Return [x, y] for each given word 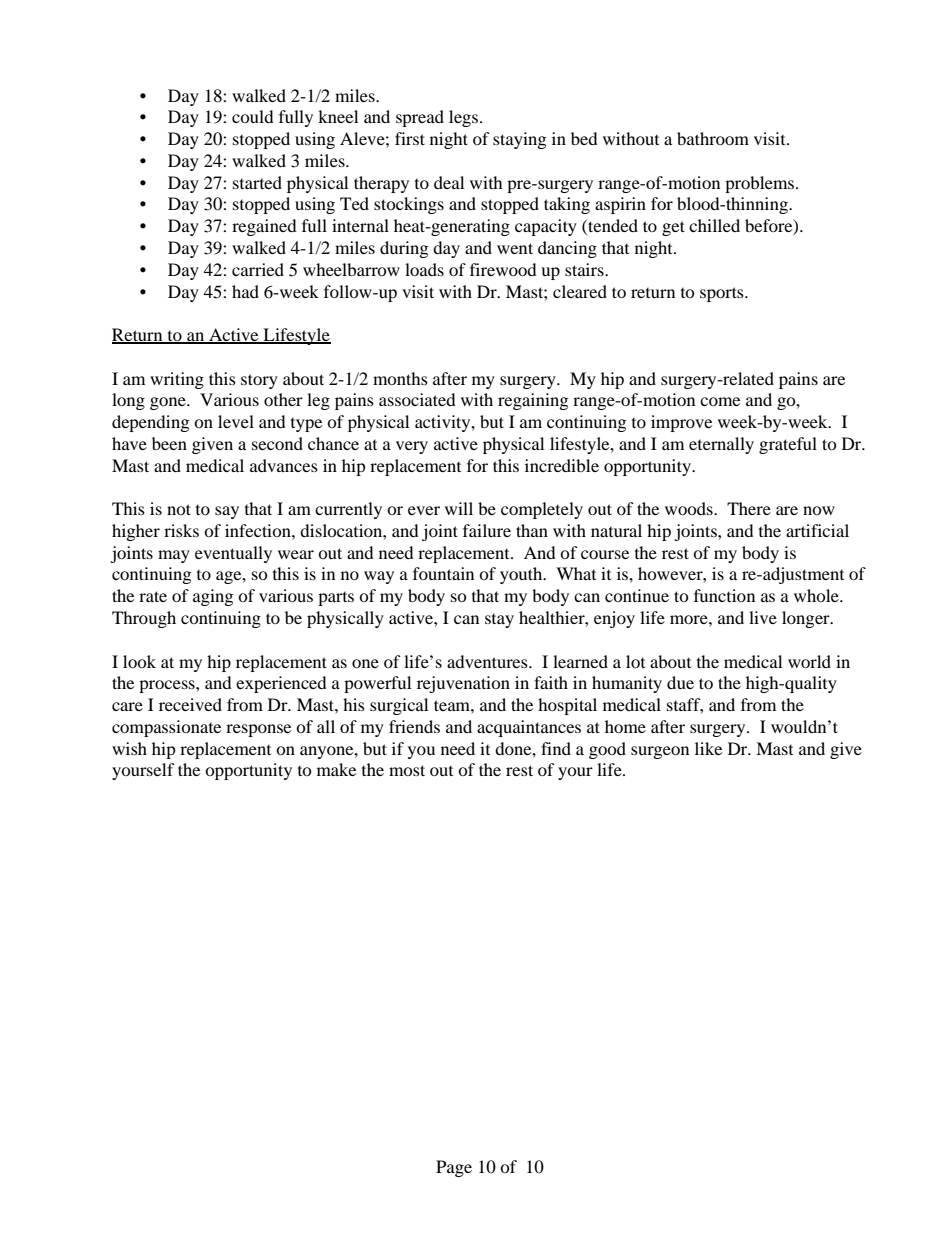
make [336, 769]
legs [465, 118]
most [407, 770]
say [227, 512]
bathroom [713, 138]
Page [454, 1168]
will [459, 508]
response [258, 730]
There [749, 508]
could [253, 116]
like [708, 748]
